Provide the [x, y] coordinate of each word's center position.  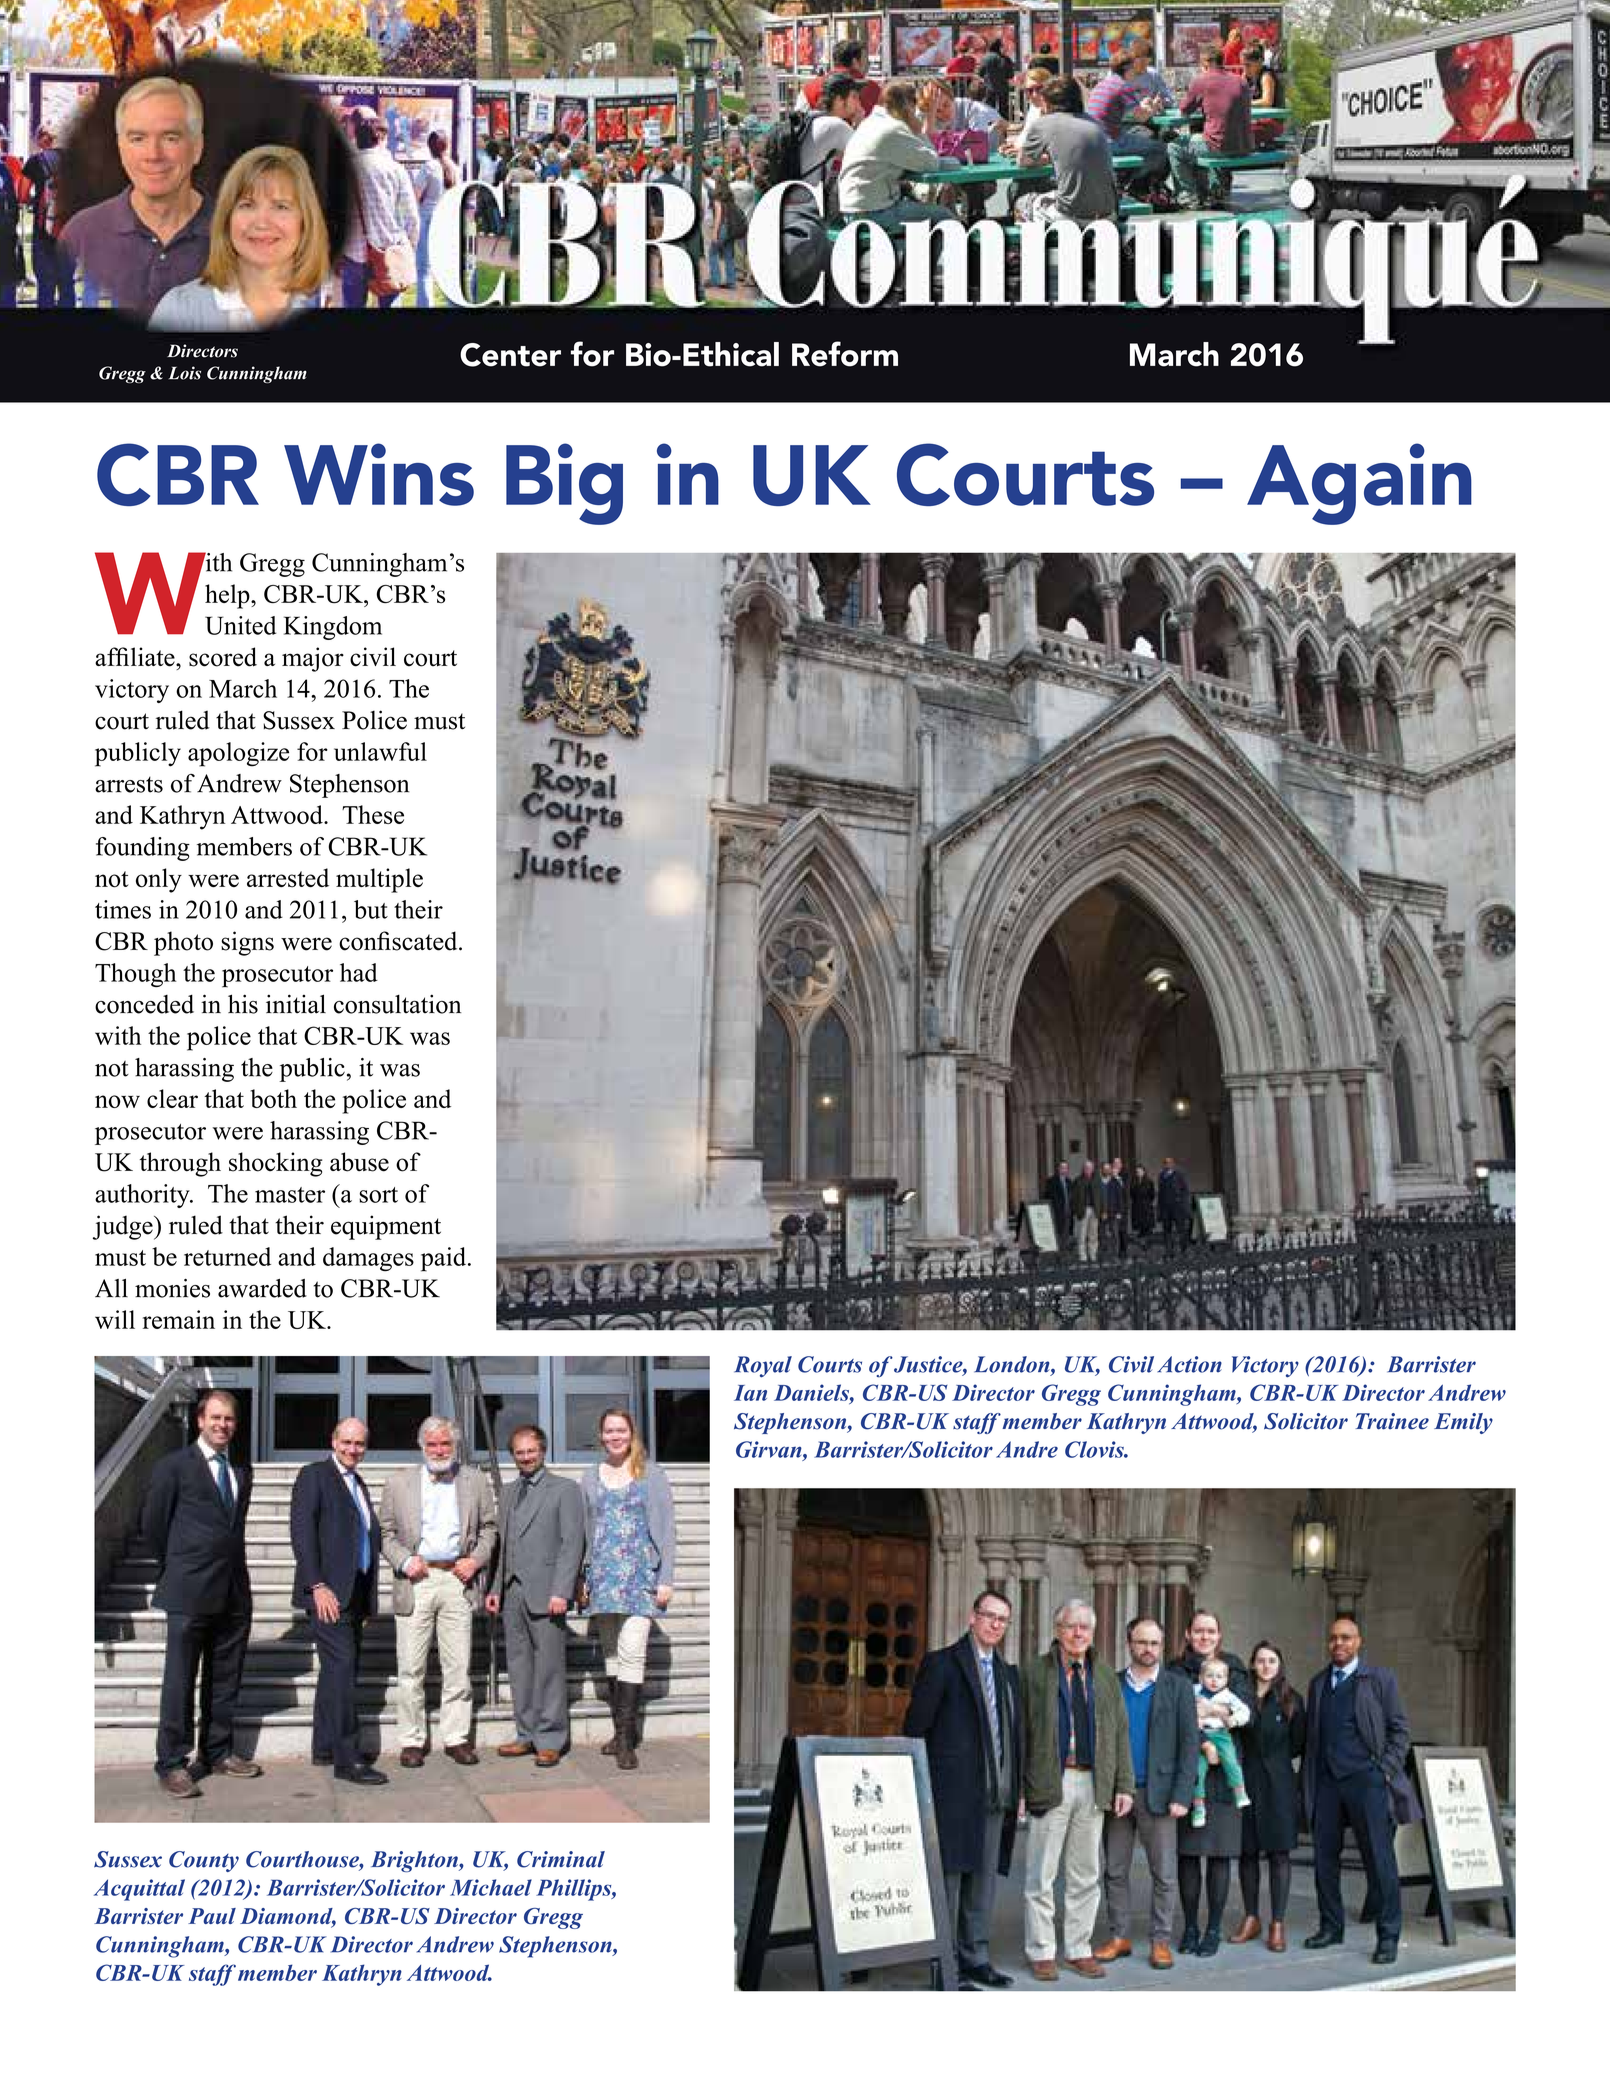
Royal [763, 1367]
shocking [276, 1164]
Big [564, 484]
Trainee [1392, 1421]
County [204, 1861]
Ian [750, 1393]
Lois [185, 373]
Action [1189, 1364]
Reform [845, 354]
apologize [238, 754]
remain [179, 1319]
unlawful [380, 751]
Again [1359, 484]
